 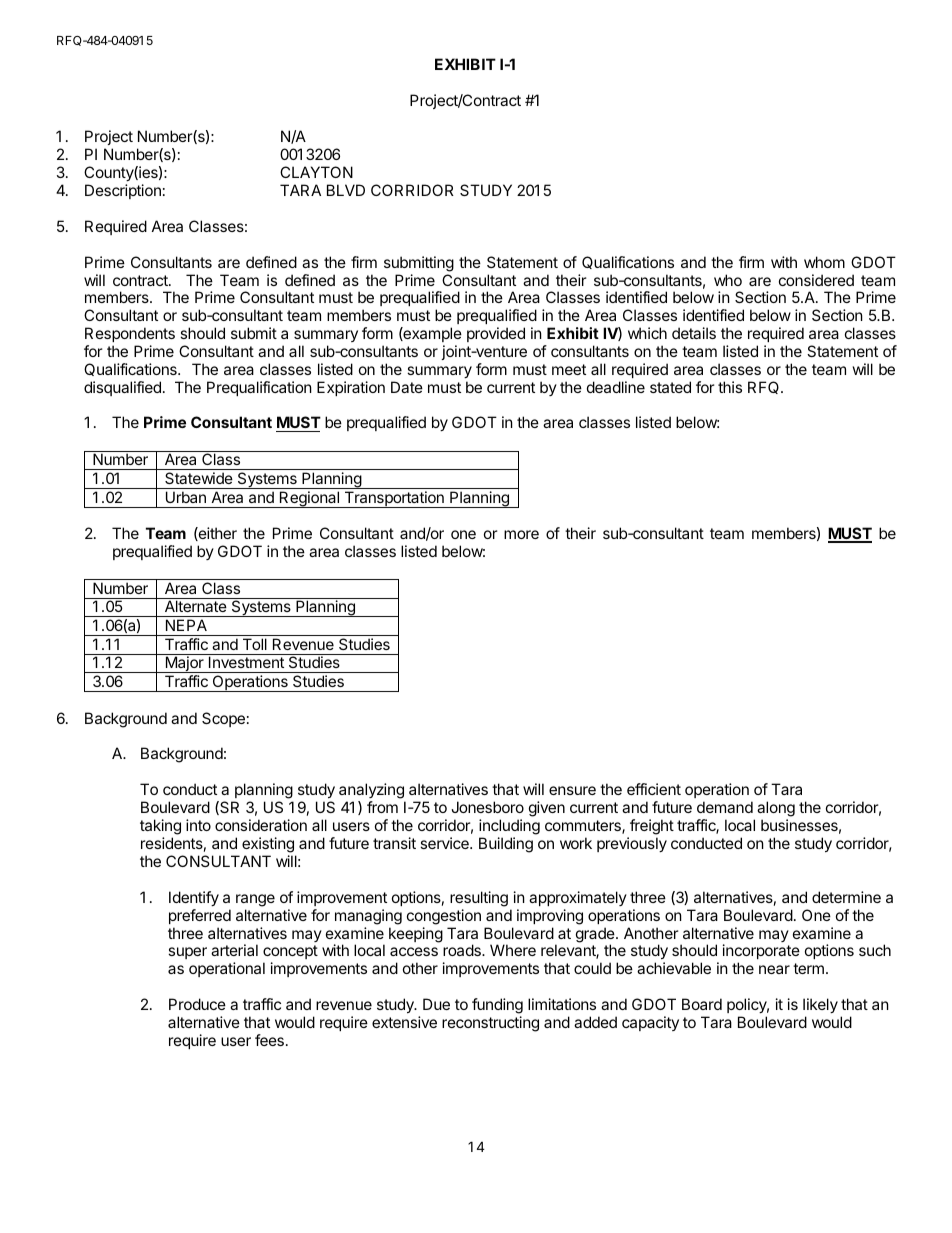 What do you see at coordinates (223, 719) in the page?
I see `Scope` at bounding box center [223, 719].
